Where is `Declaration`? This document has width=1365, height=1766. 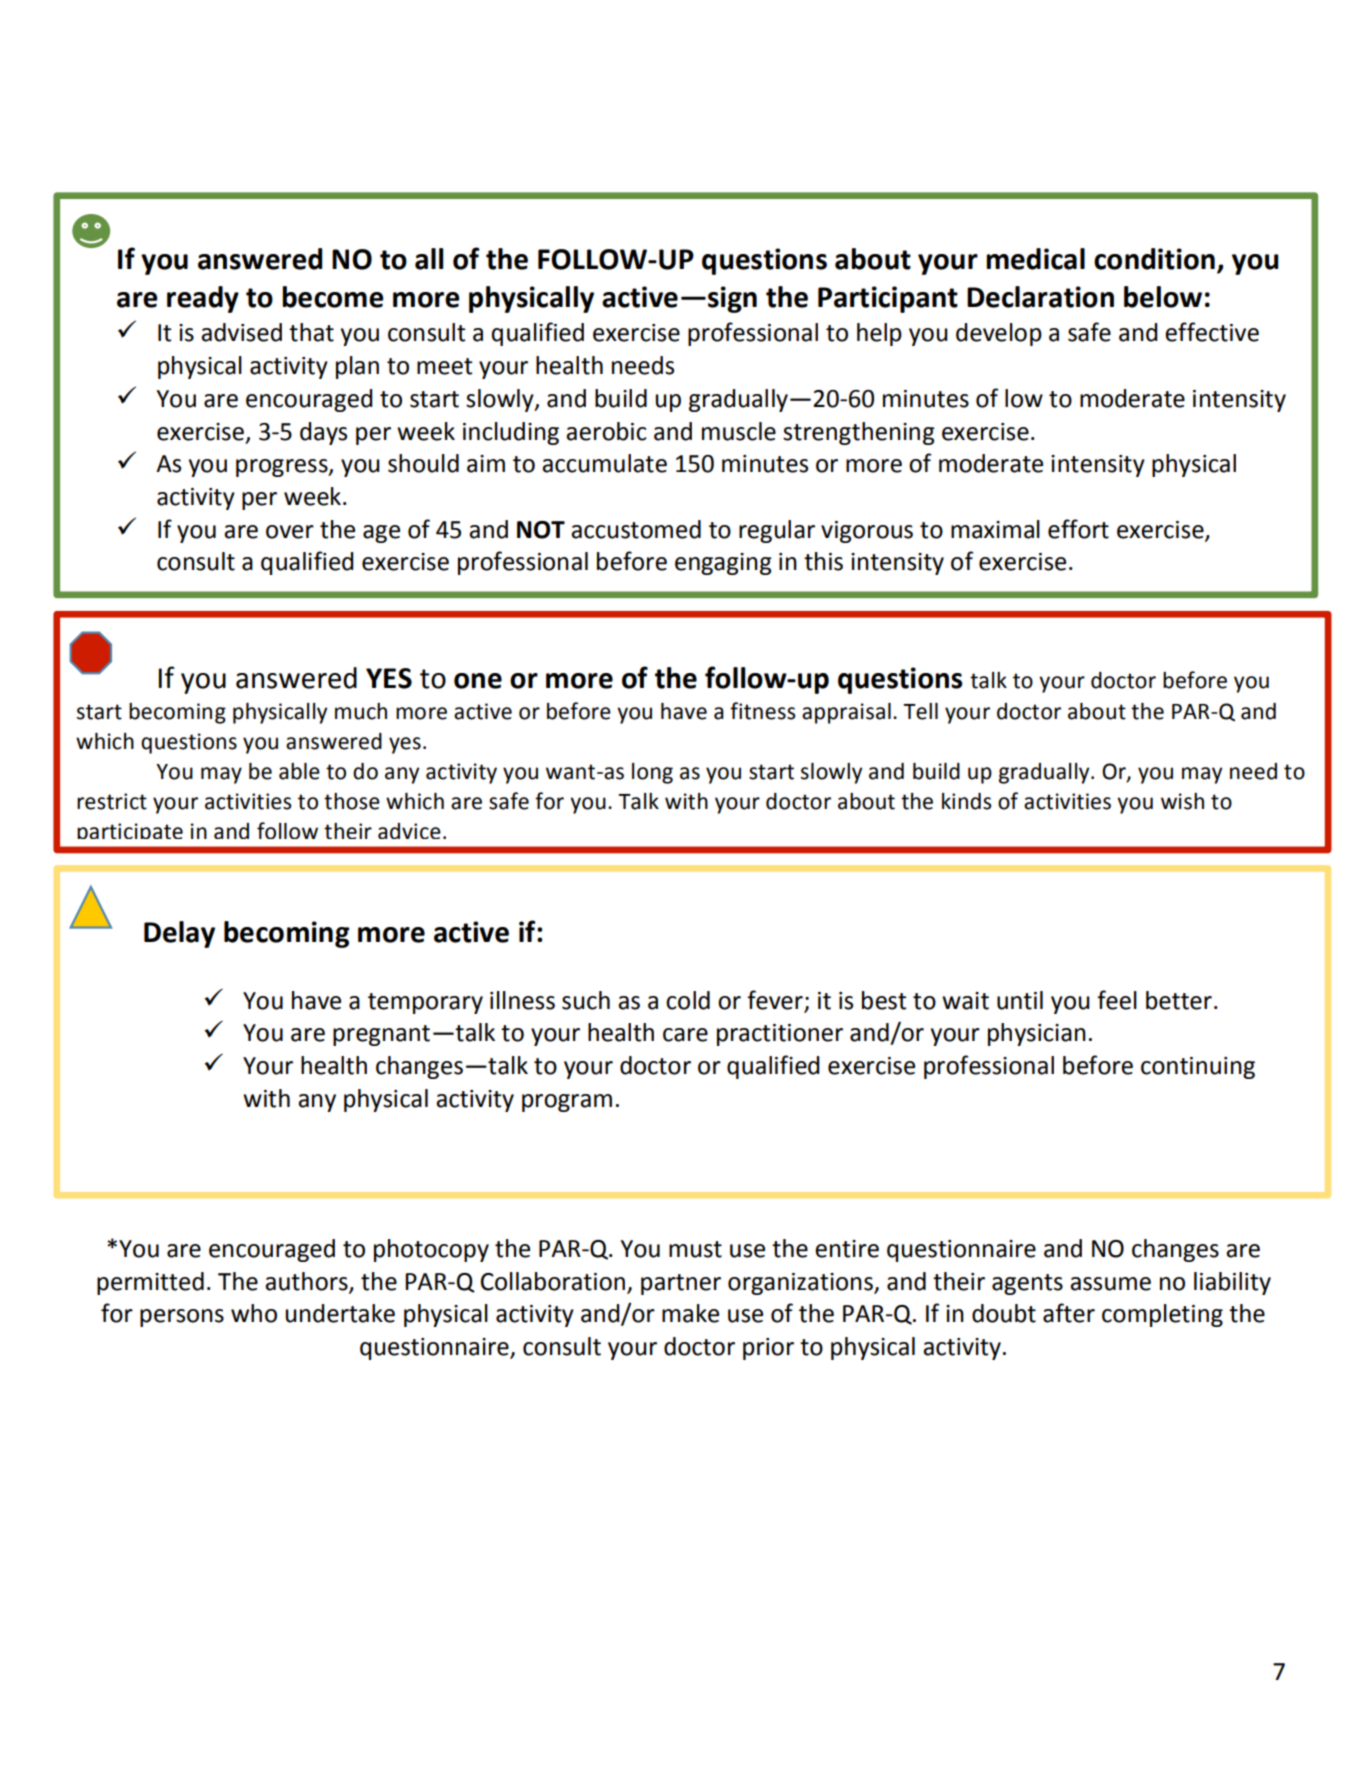
Declaration is located at coordinates (1040, 297).
